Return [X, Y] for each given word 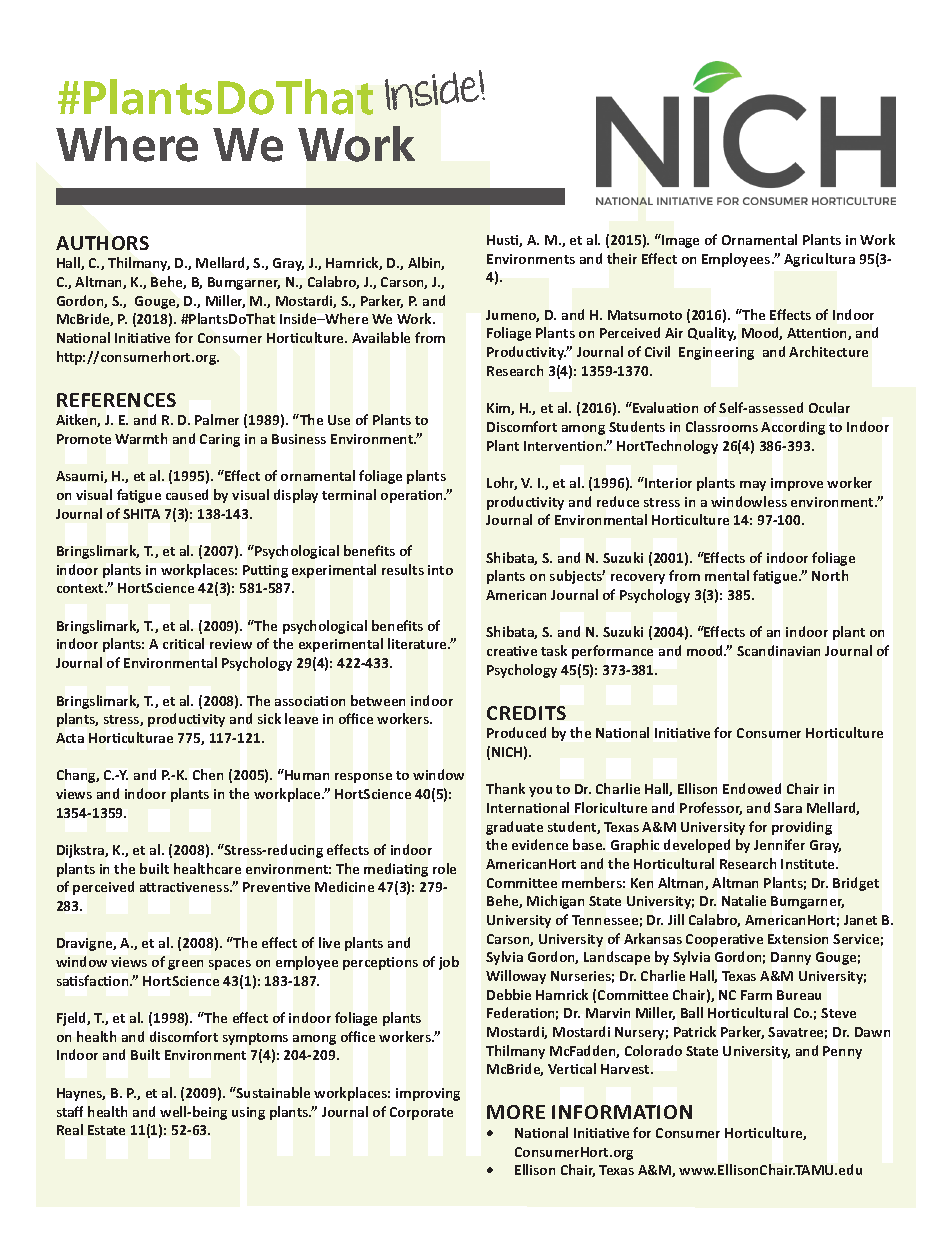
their [622, 258]
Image [679, 241]
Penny [842, 1052]
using [248, 1113]
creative [512, 651]
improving [428, 1094]
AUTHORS [102, 243]
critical [183, 643]
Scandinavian [778, 650]
